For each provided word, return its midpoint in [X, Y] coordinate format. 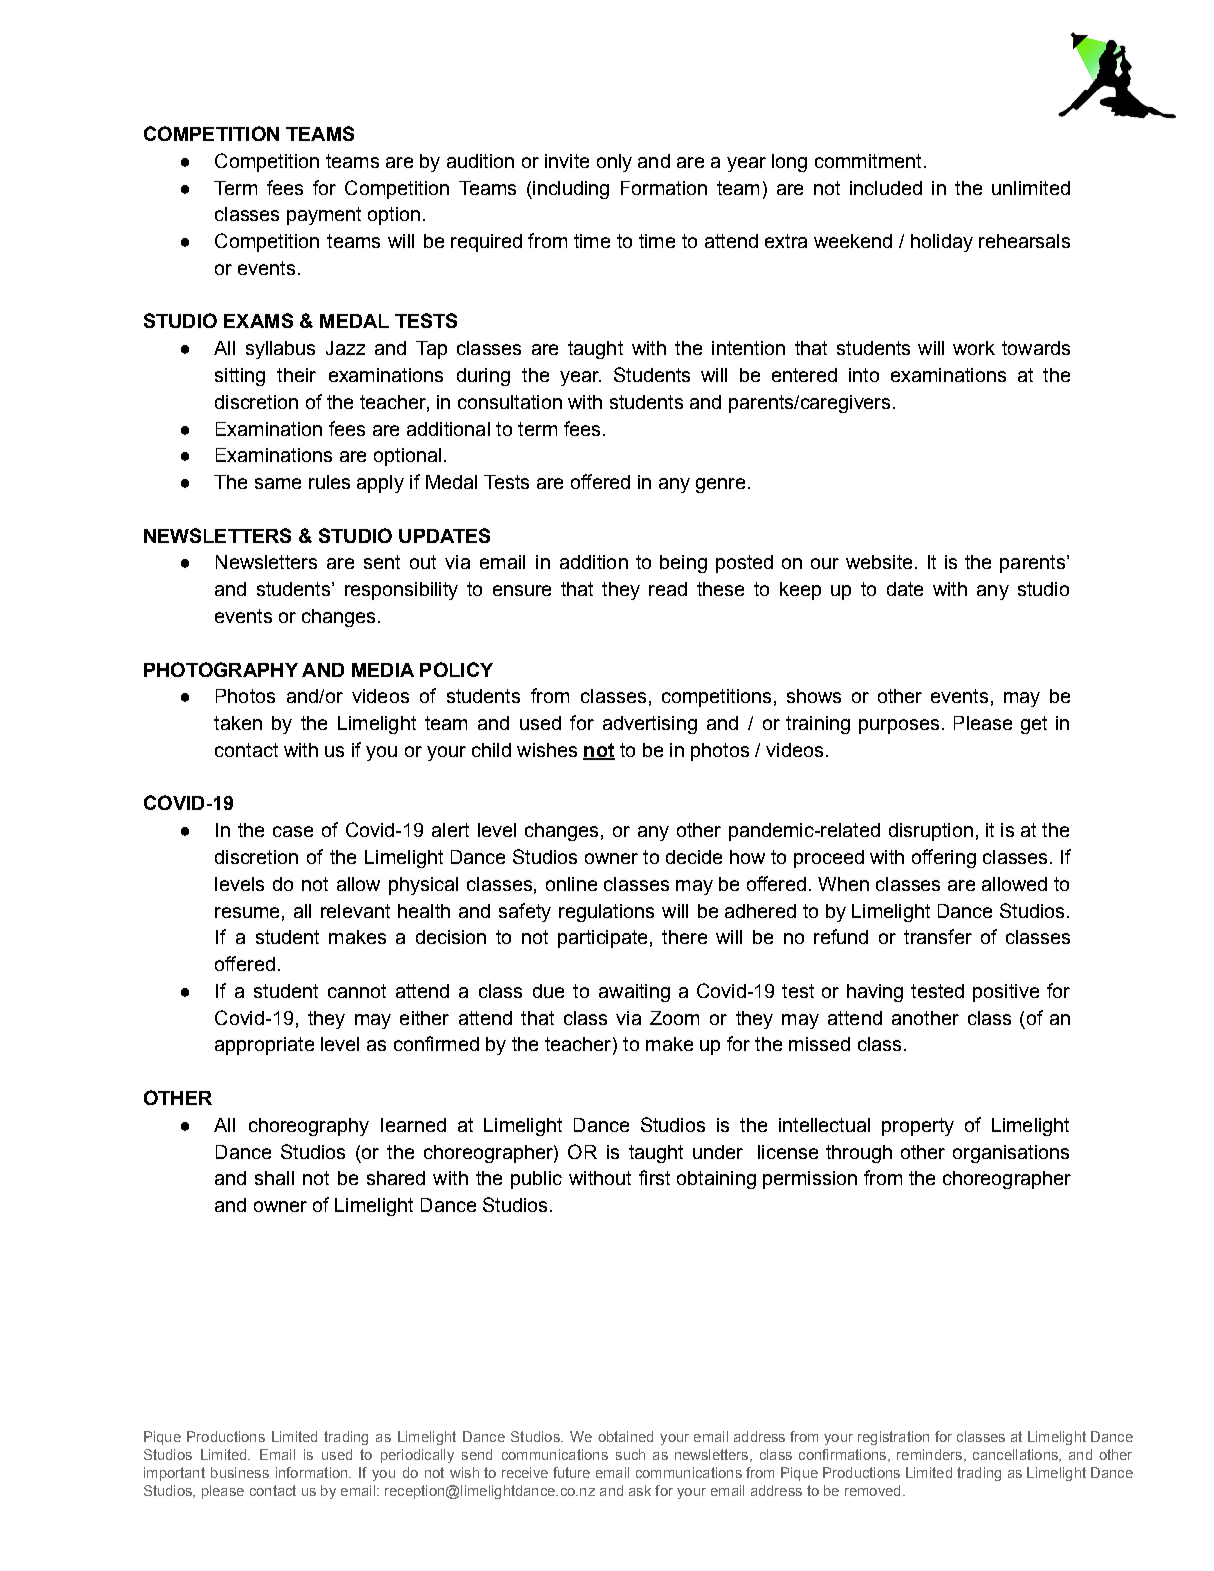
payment [324, 216]
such [630, 1454]
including [570, 190]
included [886, 188]
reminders [929, 1454]
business [240, 1472]
